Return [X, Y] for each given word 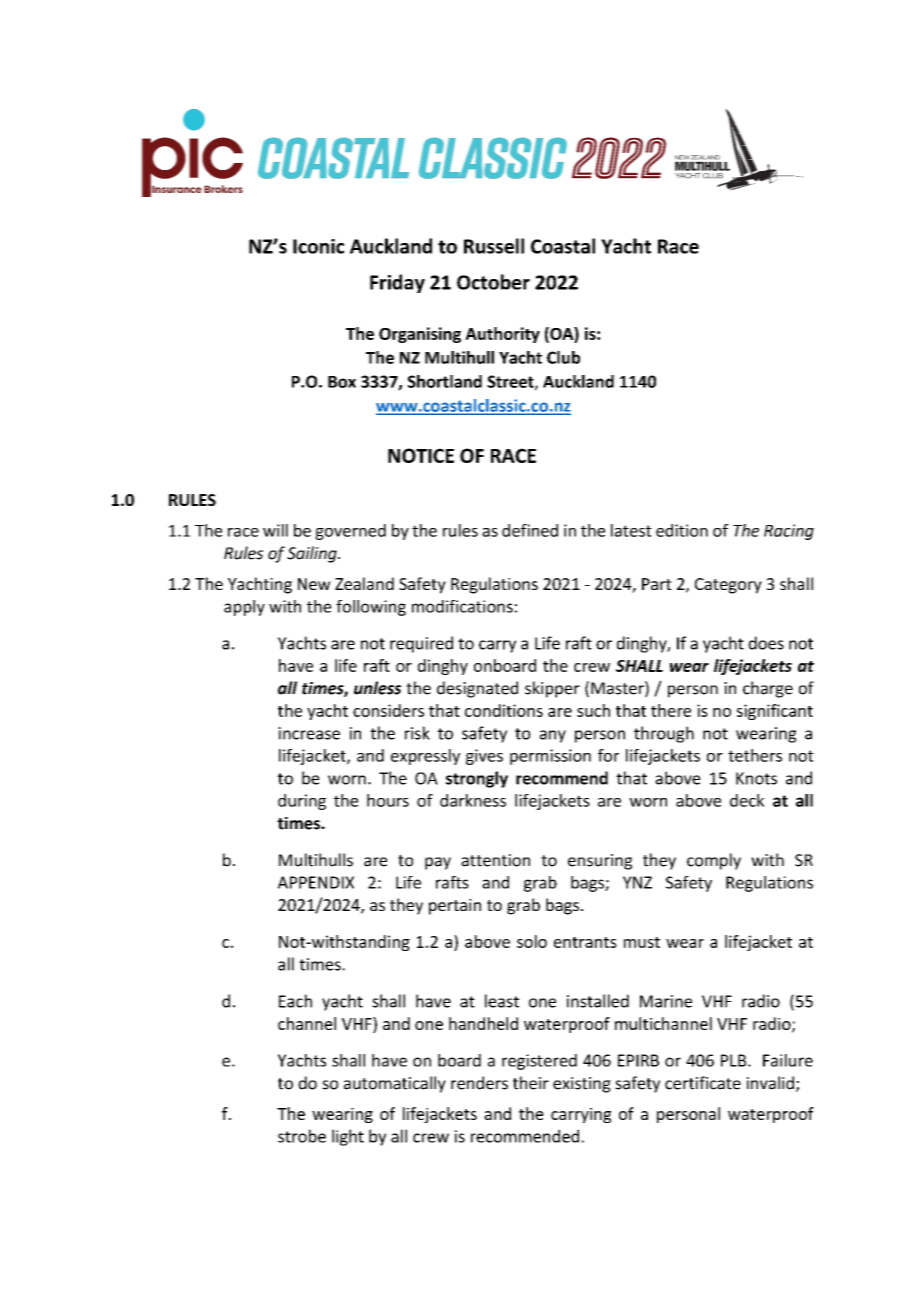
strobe [302, 1136]
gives [484, 757]
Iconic [318, 246]
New [314, 584]
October [493, 282]
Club [563, 357]
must [642, 942]
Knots [756, 778]
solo [532, 941]
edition [682, 530]
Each [295, 1001]
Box [342, 382]
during [302, 802]
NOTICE [421, 455]
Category [728, 586]
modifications [462, 606]
